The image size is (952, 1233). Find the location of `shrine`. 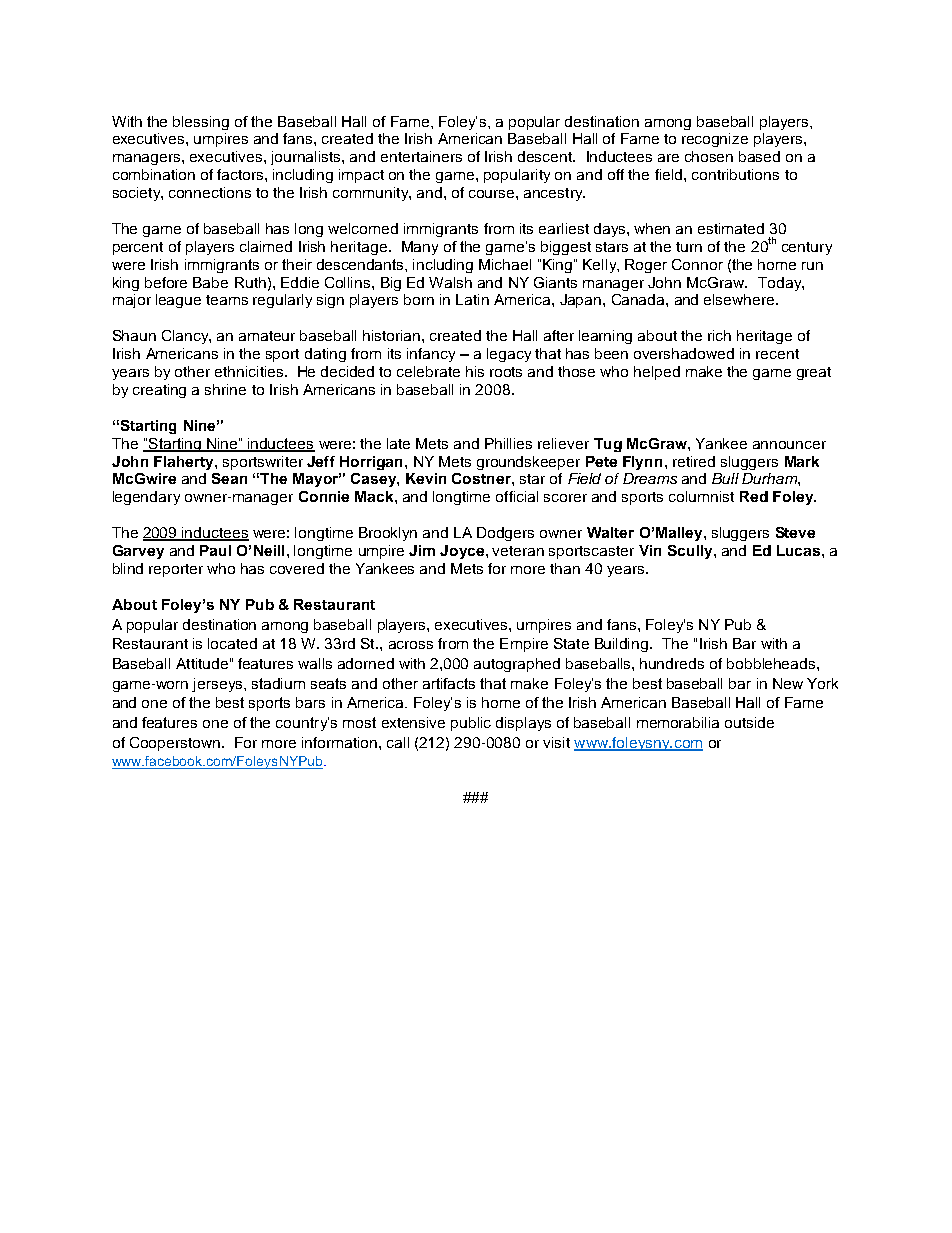

shrine is located at coordinates (225, 389).
